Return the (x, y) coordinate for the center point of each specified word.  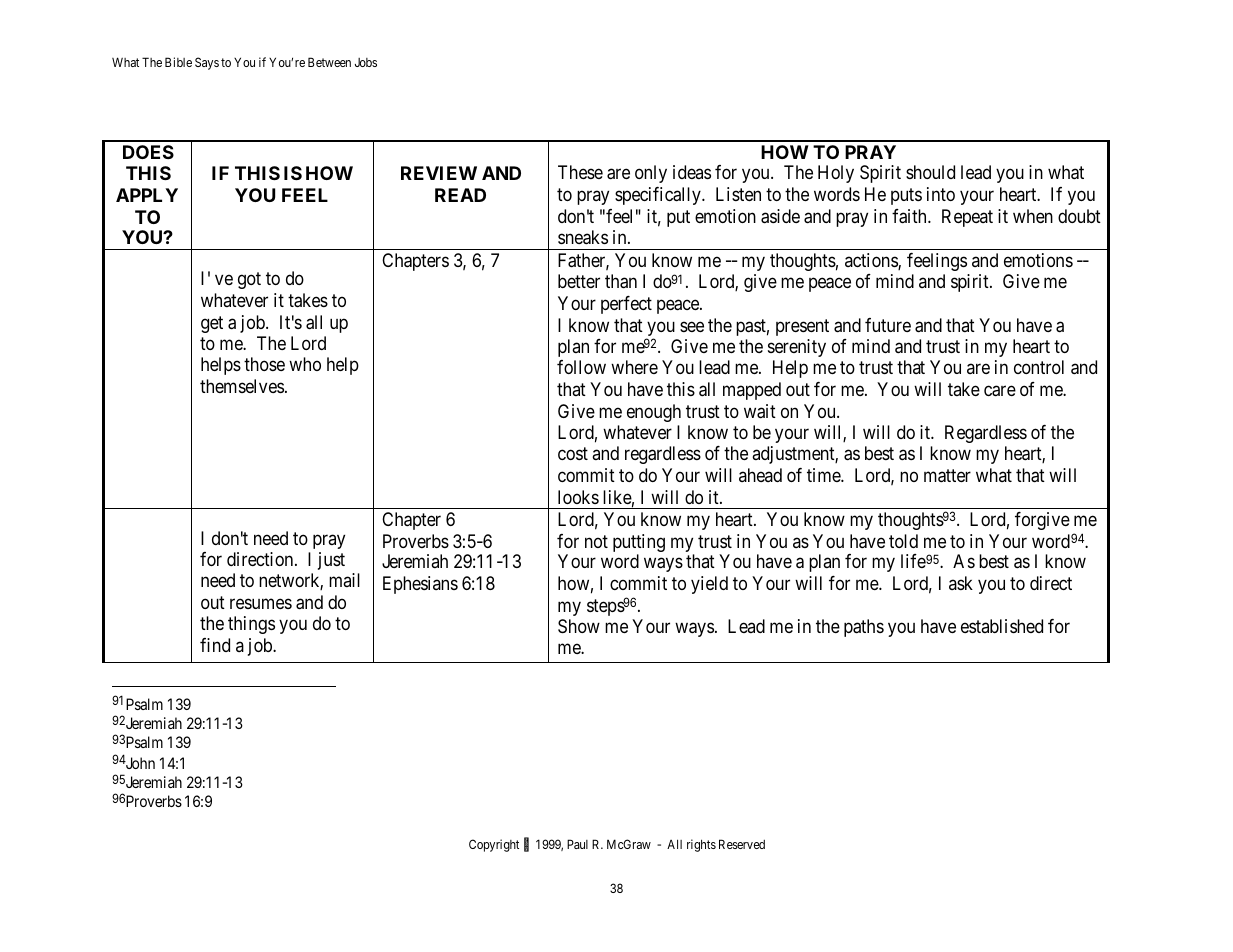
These (580, 172)
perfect (626, 305)
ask (961, 583)
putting (639, 544)
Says (207, 63)
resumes (261, 603)
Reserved (742, 844)
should (930, 172)
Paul (577, 844)
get (212, 324)
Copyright (494, 845)
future (888, 325)
